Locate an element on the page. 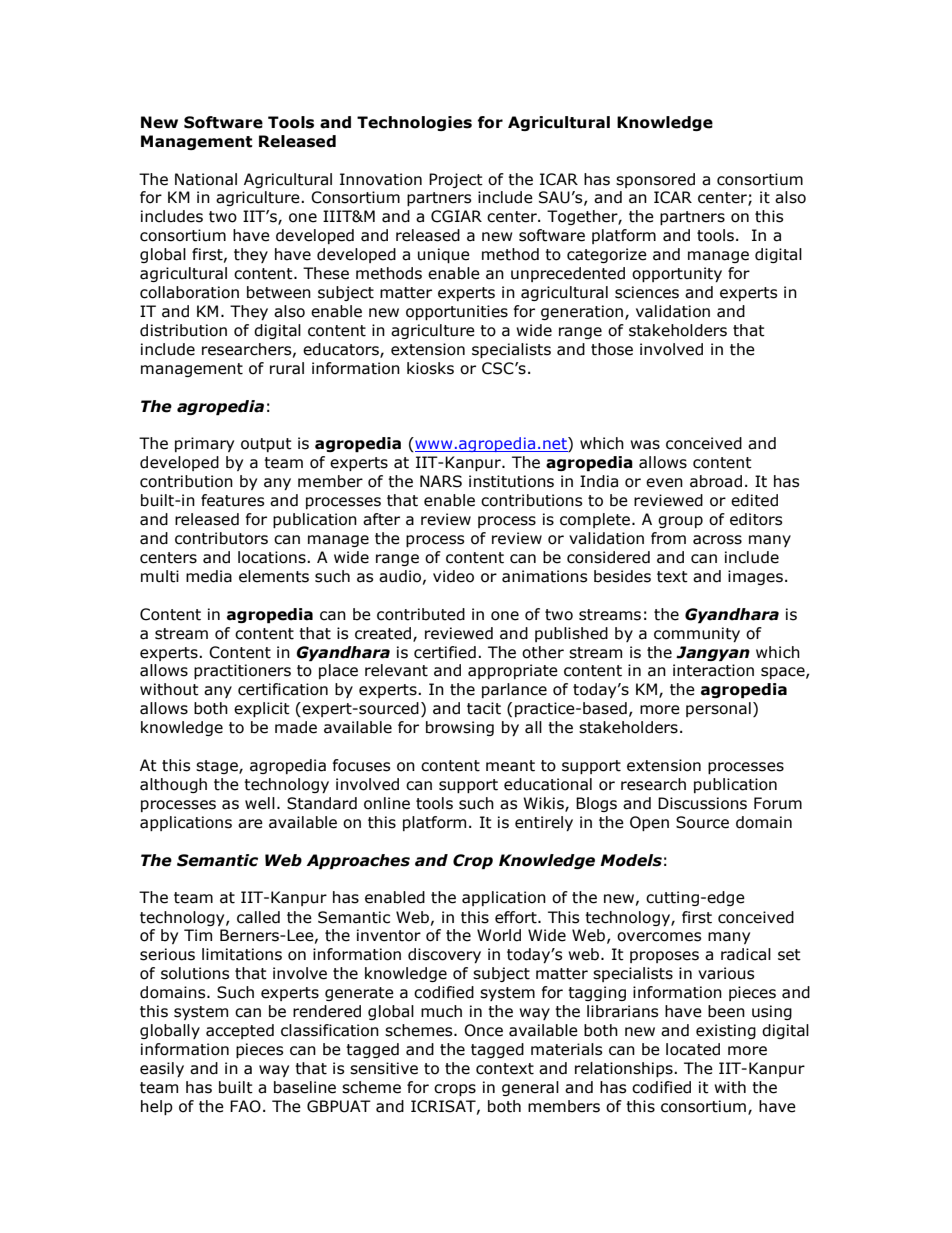 The width and height of the page is (952, 1233). FAO is located at coordinates (245, 1106).
